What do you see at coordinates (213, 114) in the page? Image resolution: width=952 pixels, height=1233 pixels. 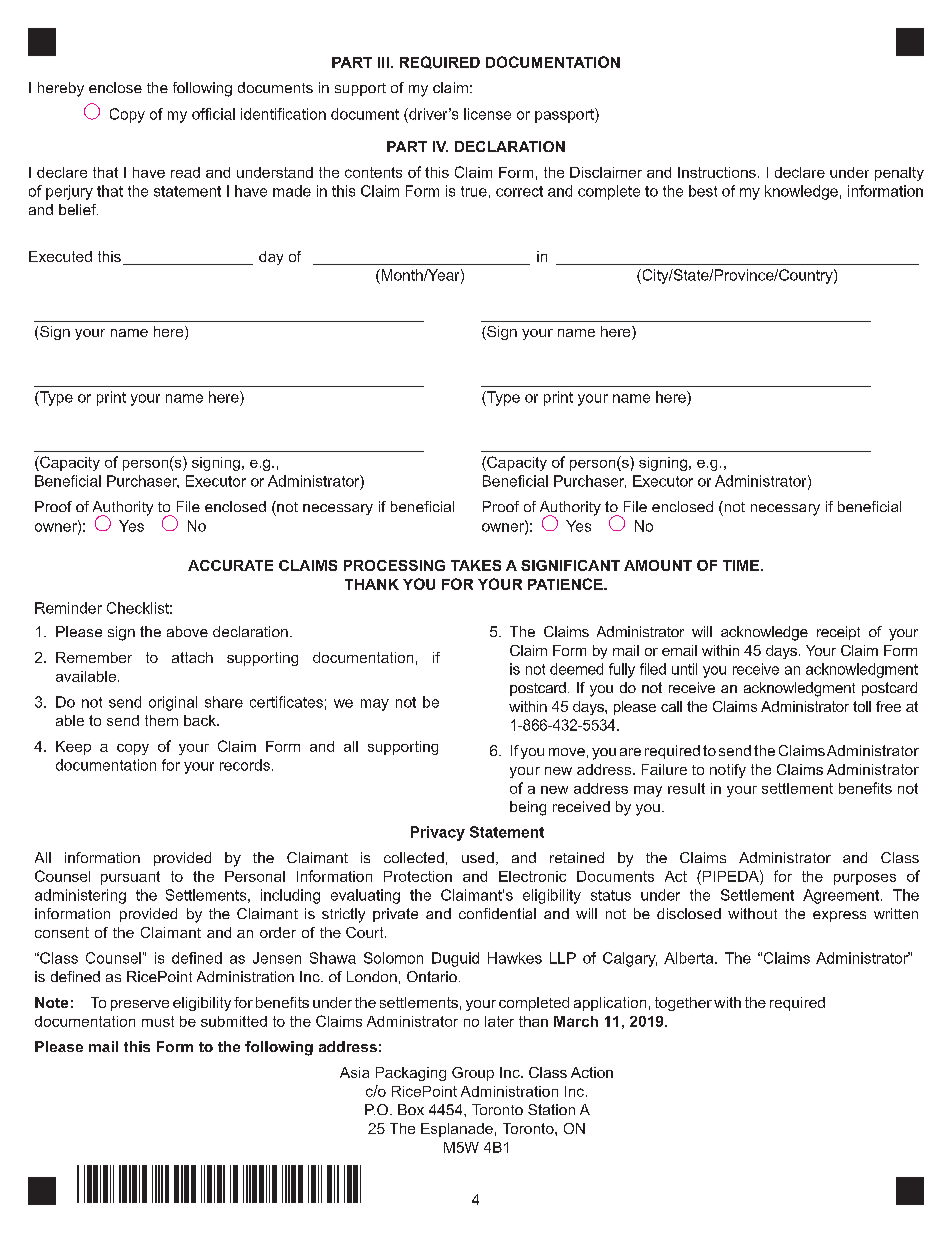 I see `official` at bounding box center [213, 114].
